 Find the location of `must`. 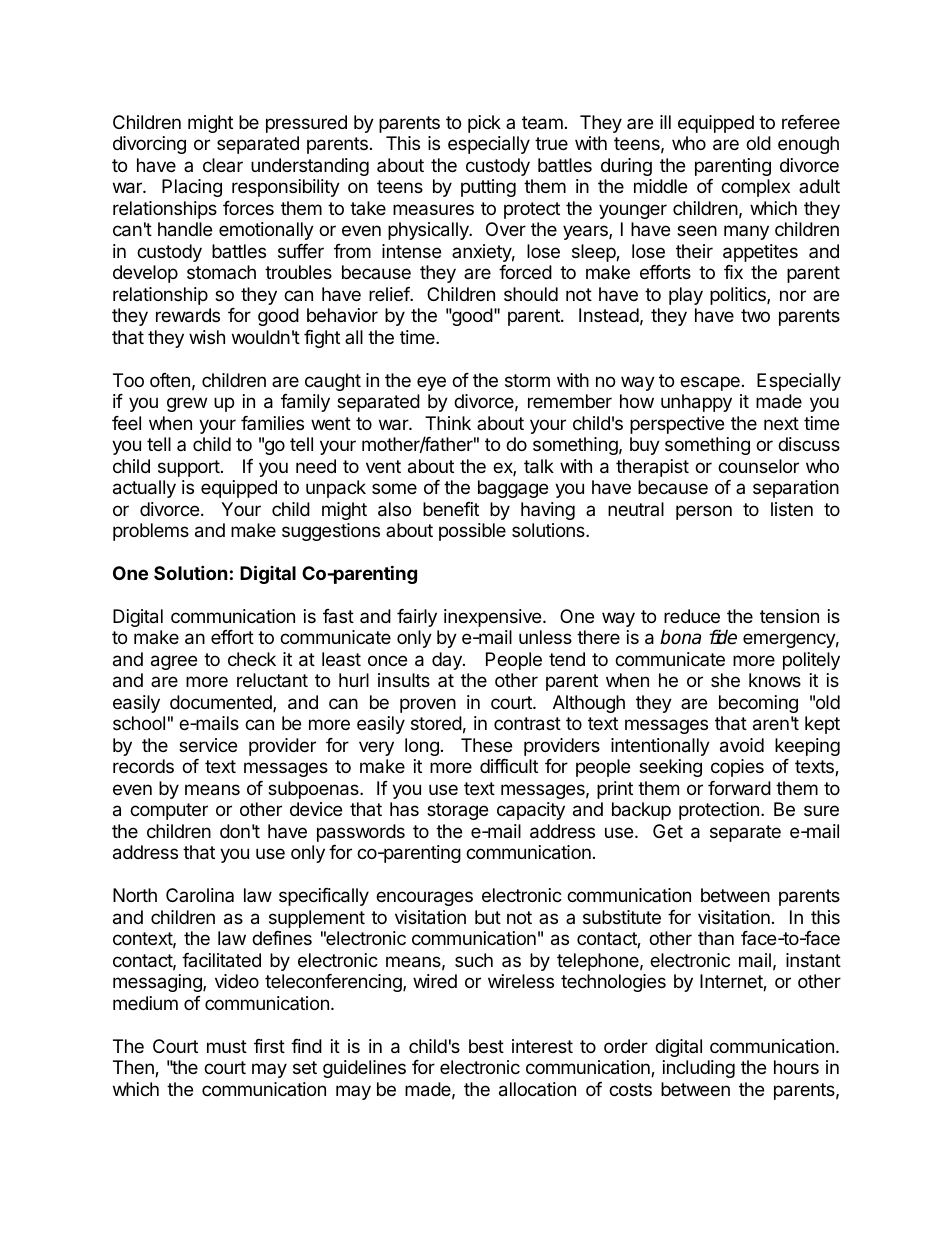

must is located at coordinates (227, 1046).
